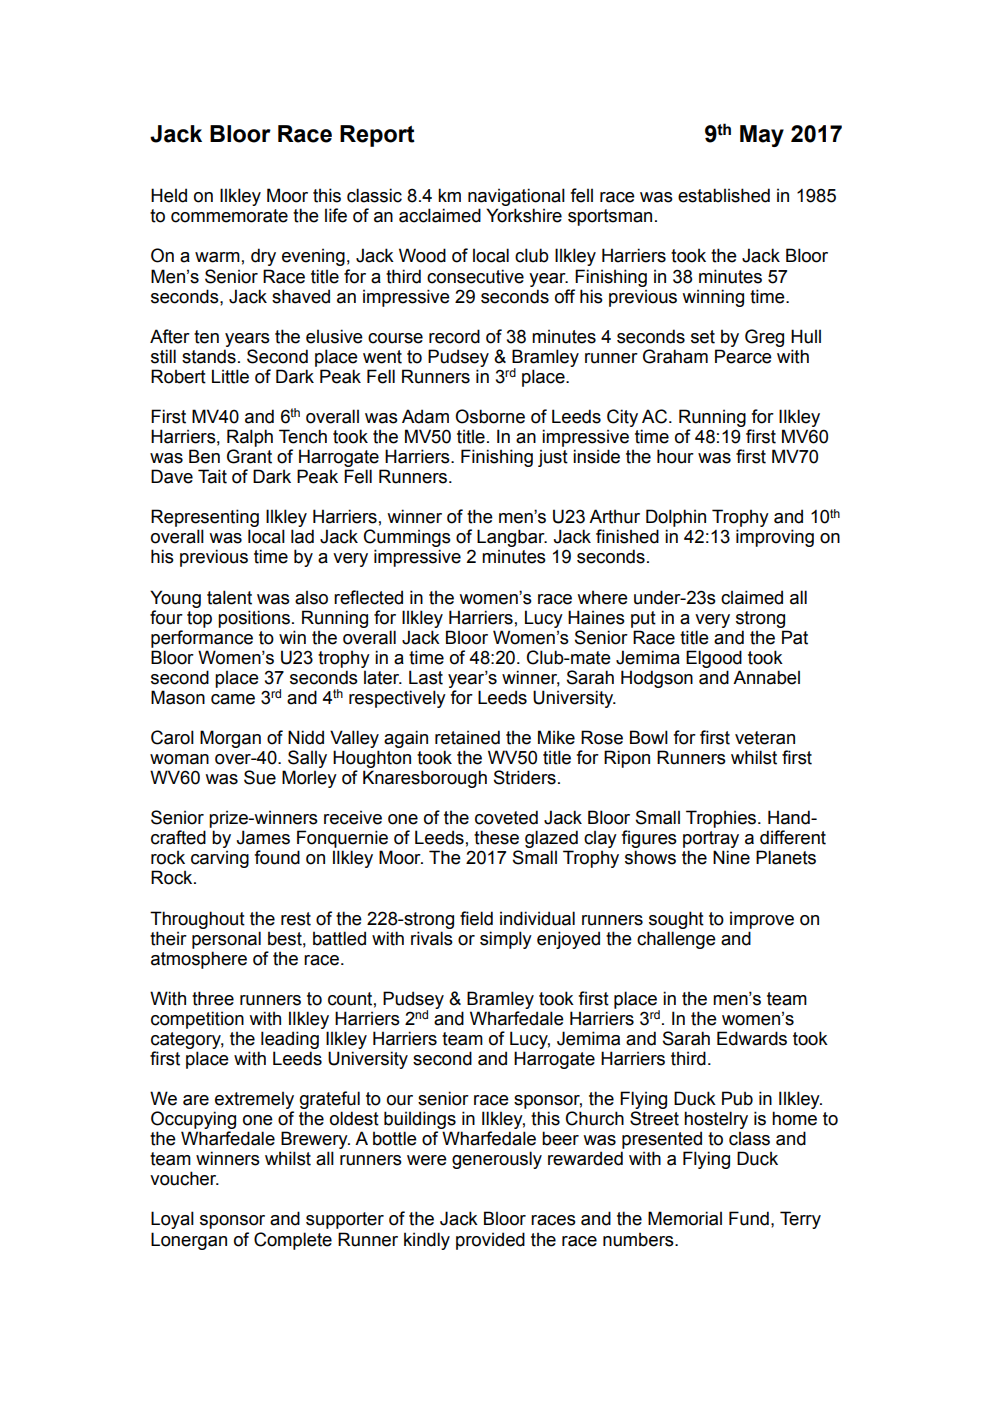 The height and width of the page is (1406, 995). I want to click on Nine, so click(731, 857).
